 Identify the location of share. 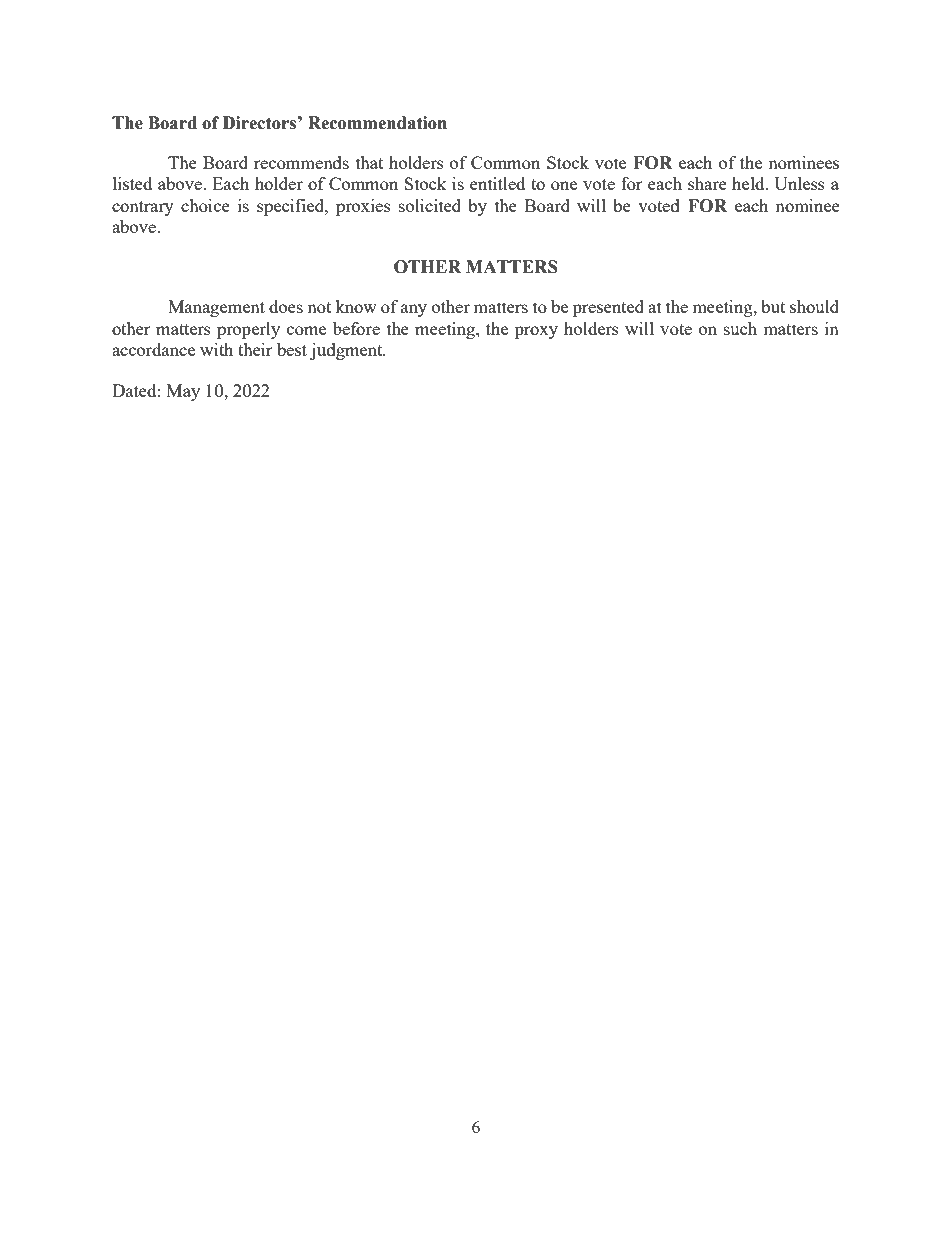
(707, 183).
